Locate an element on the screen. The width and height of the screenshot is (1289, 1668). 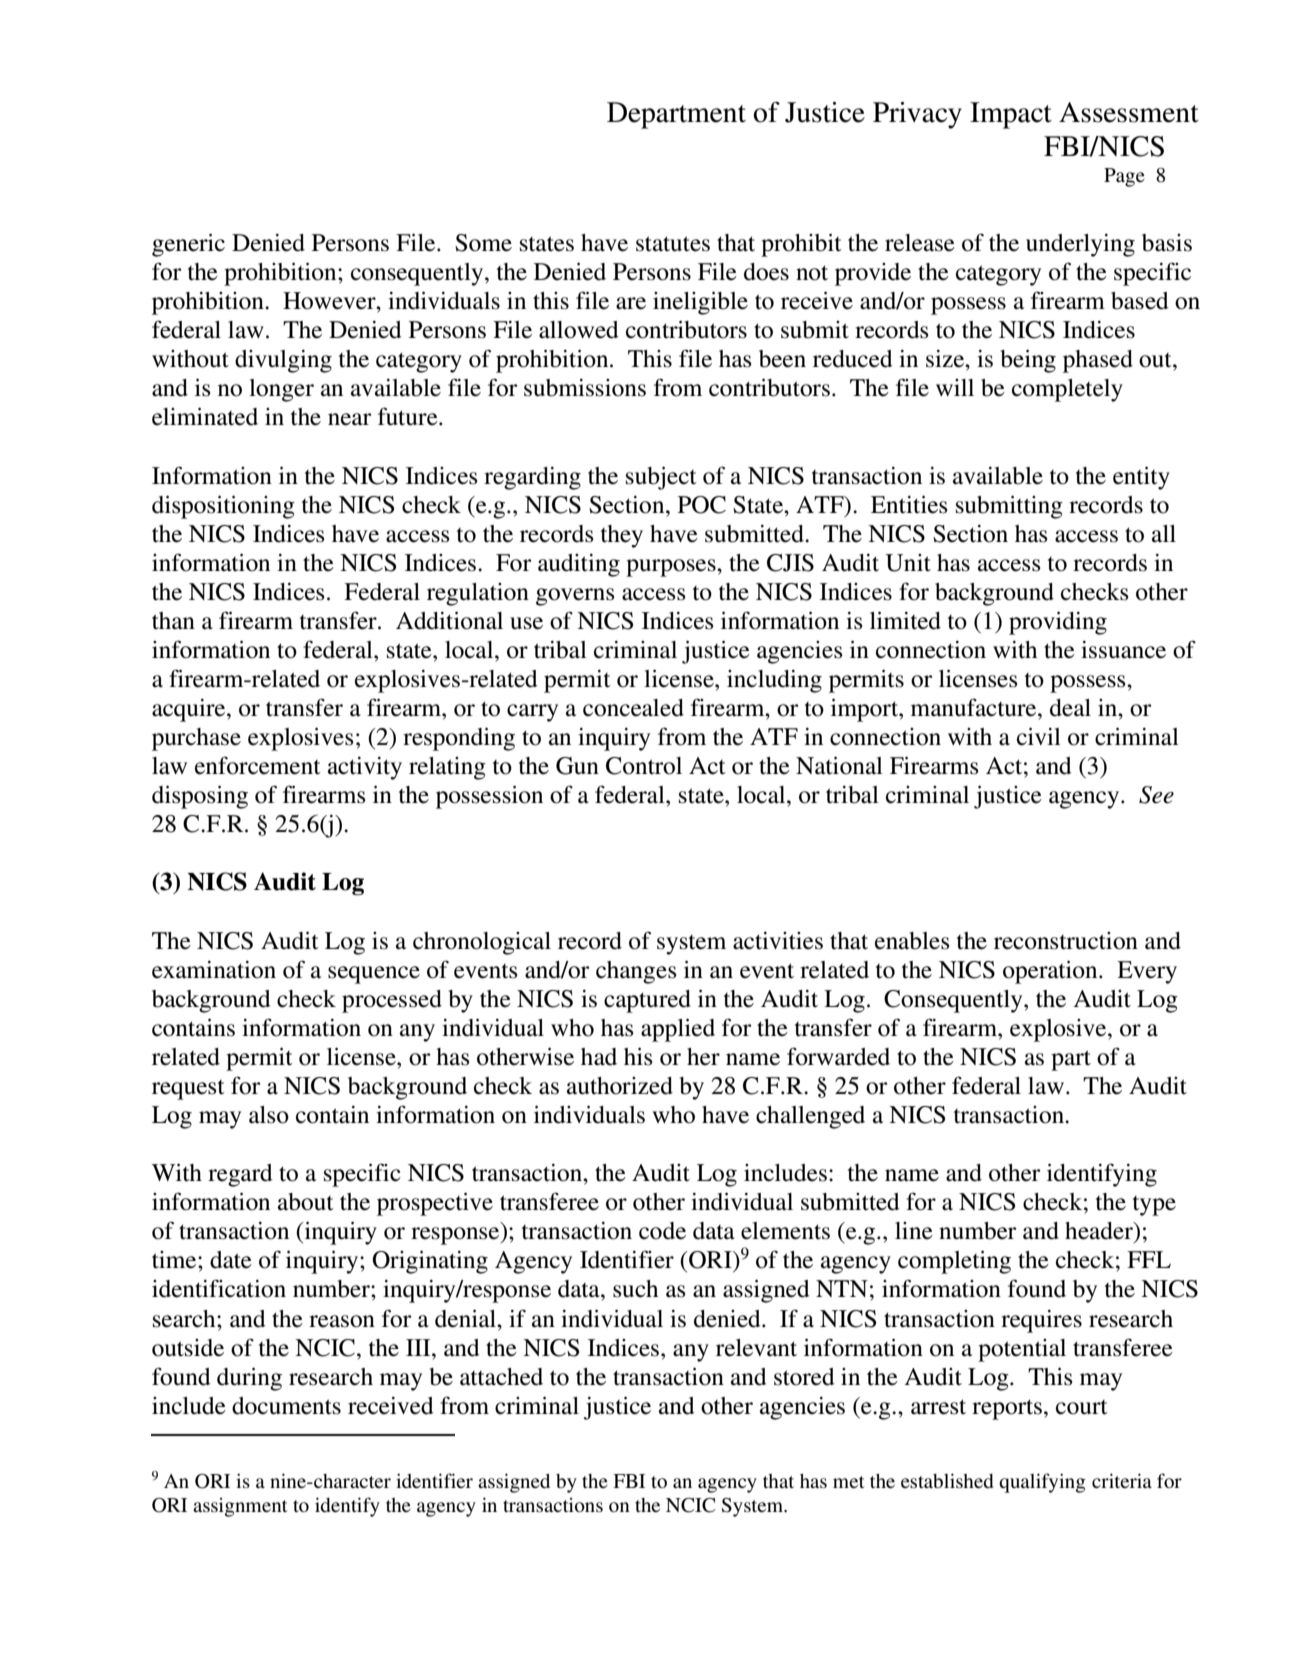
qualifying is located at coordinates (1042, 1483).
